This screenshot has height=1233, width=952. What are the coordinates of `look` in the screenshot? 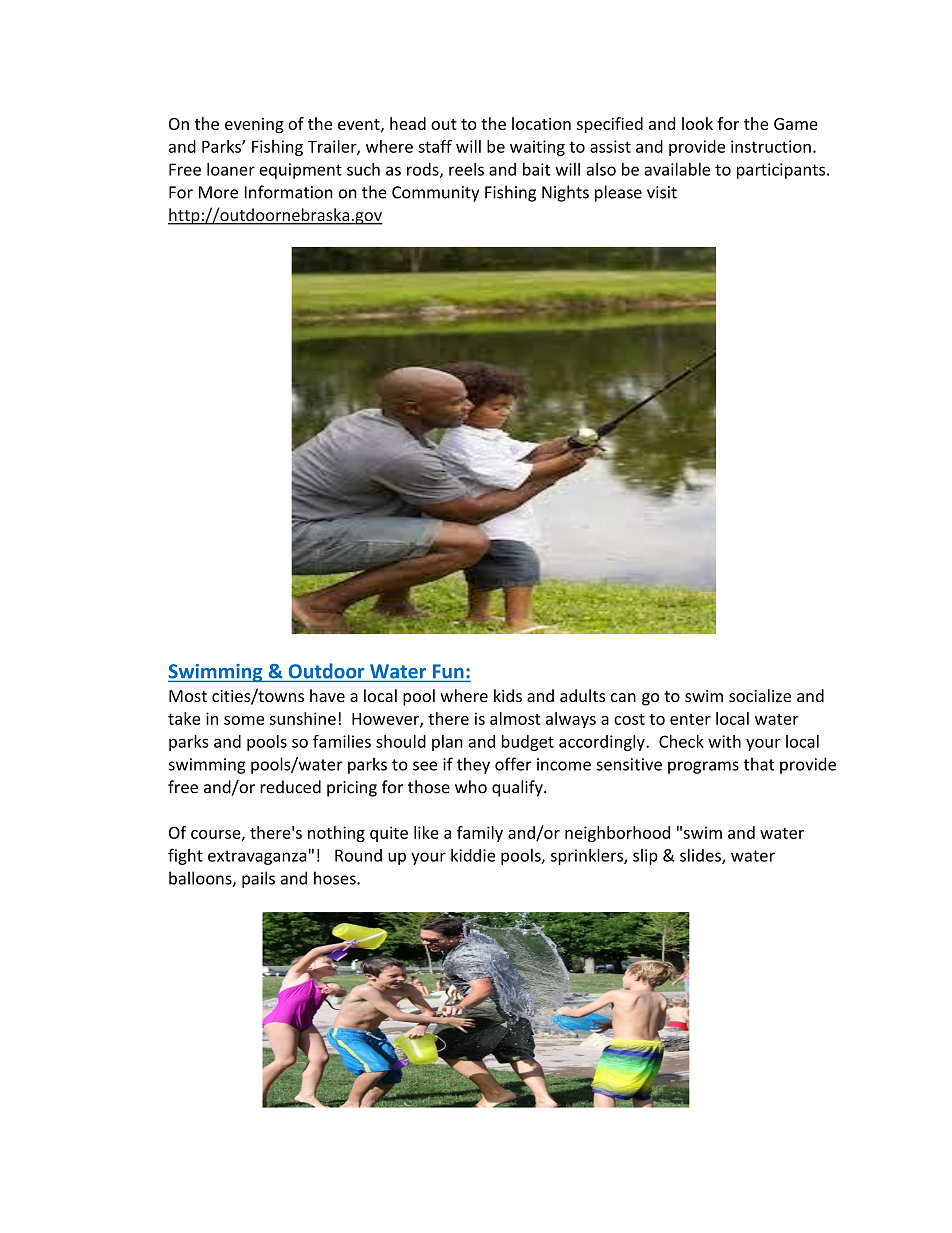 It's located at (697, 123).
